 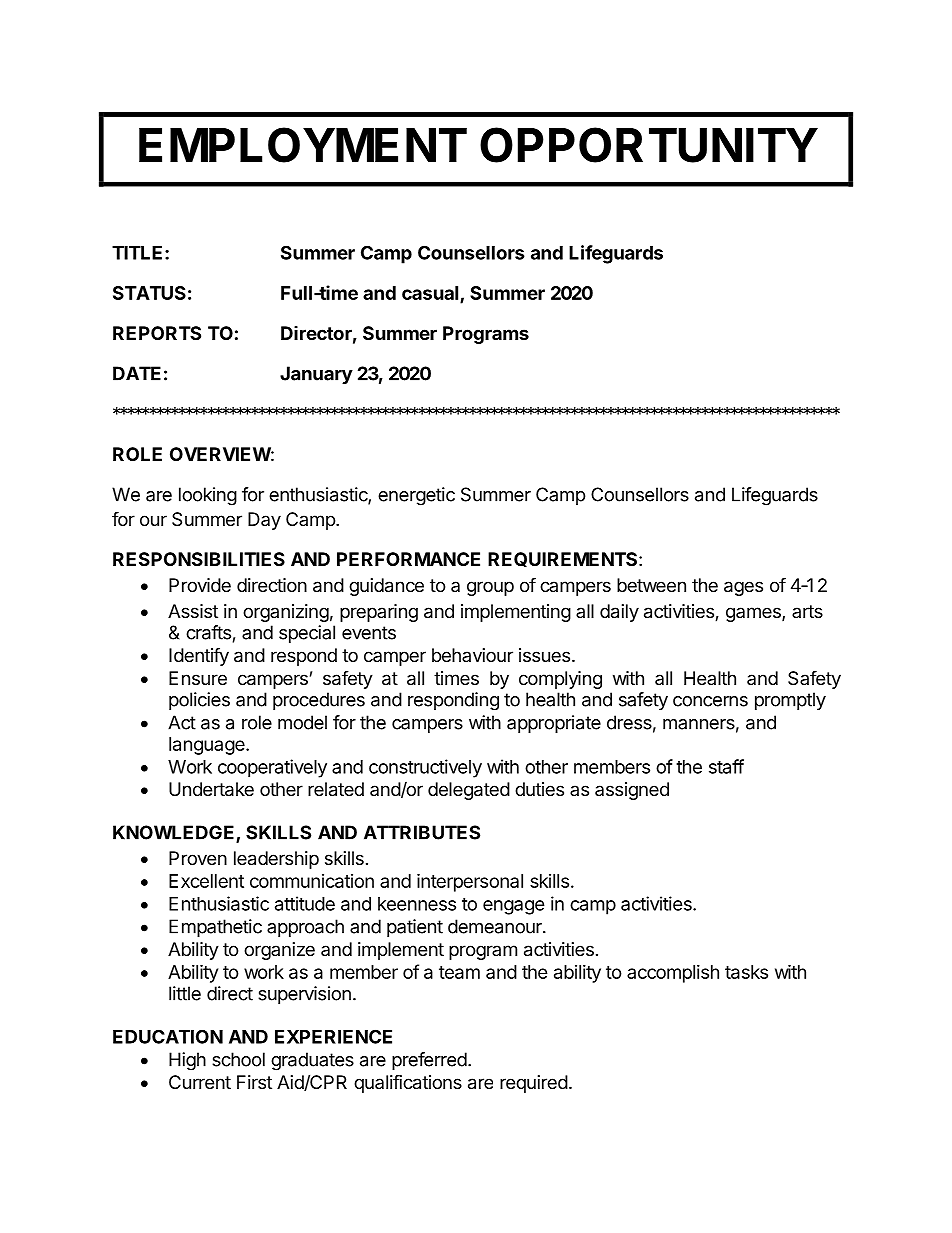 What do you see at coordinates (431, 294) in the image?
I see `casual` at bounding box center [431, 294].
